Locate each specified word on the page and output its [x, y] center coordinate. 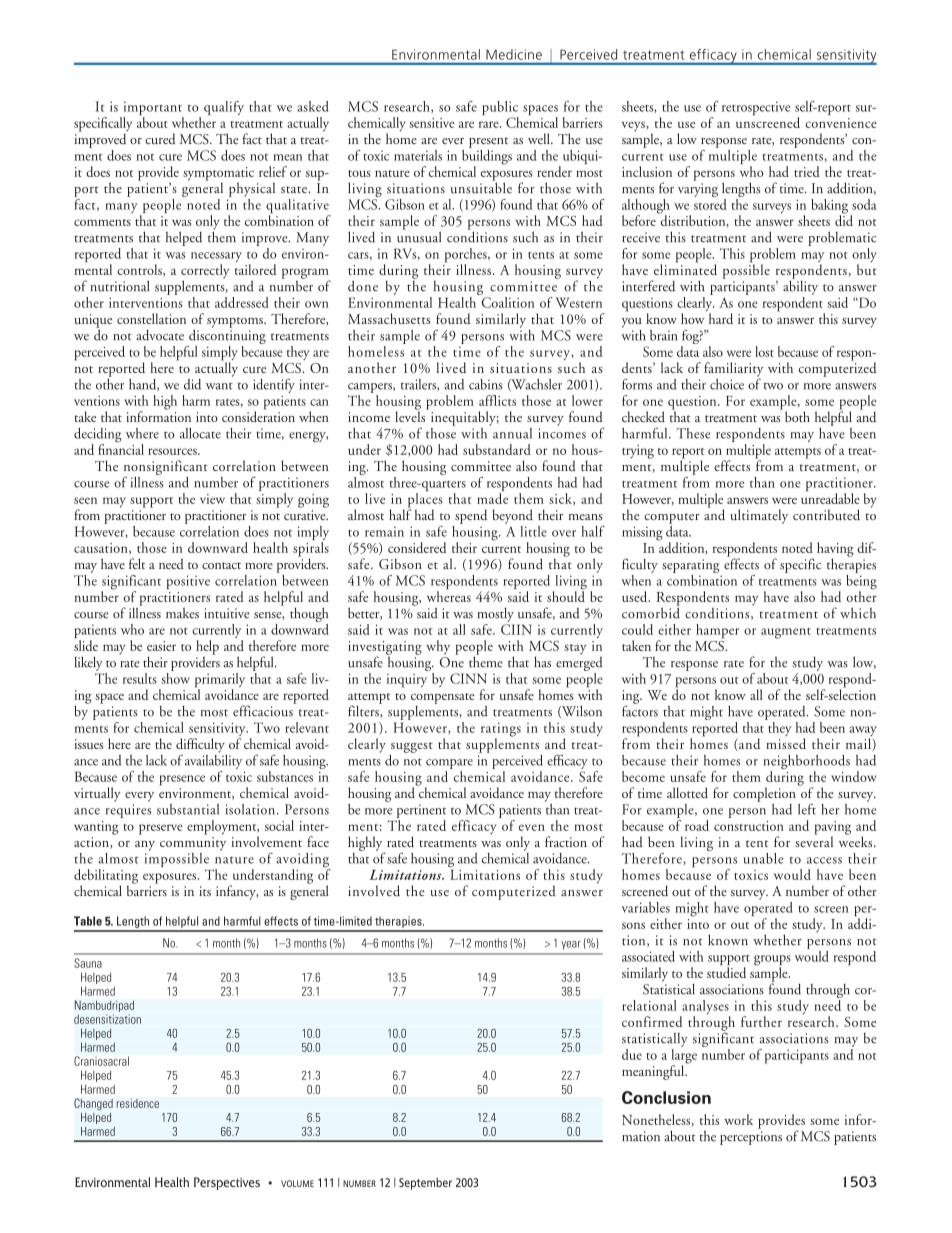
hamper [717, 631]
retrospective [756, 108]
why [438, 647]
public [500, 109]
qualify [224, 108]
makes [182, 613]
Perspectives [227, 1183]
